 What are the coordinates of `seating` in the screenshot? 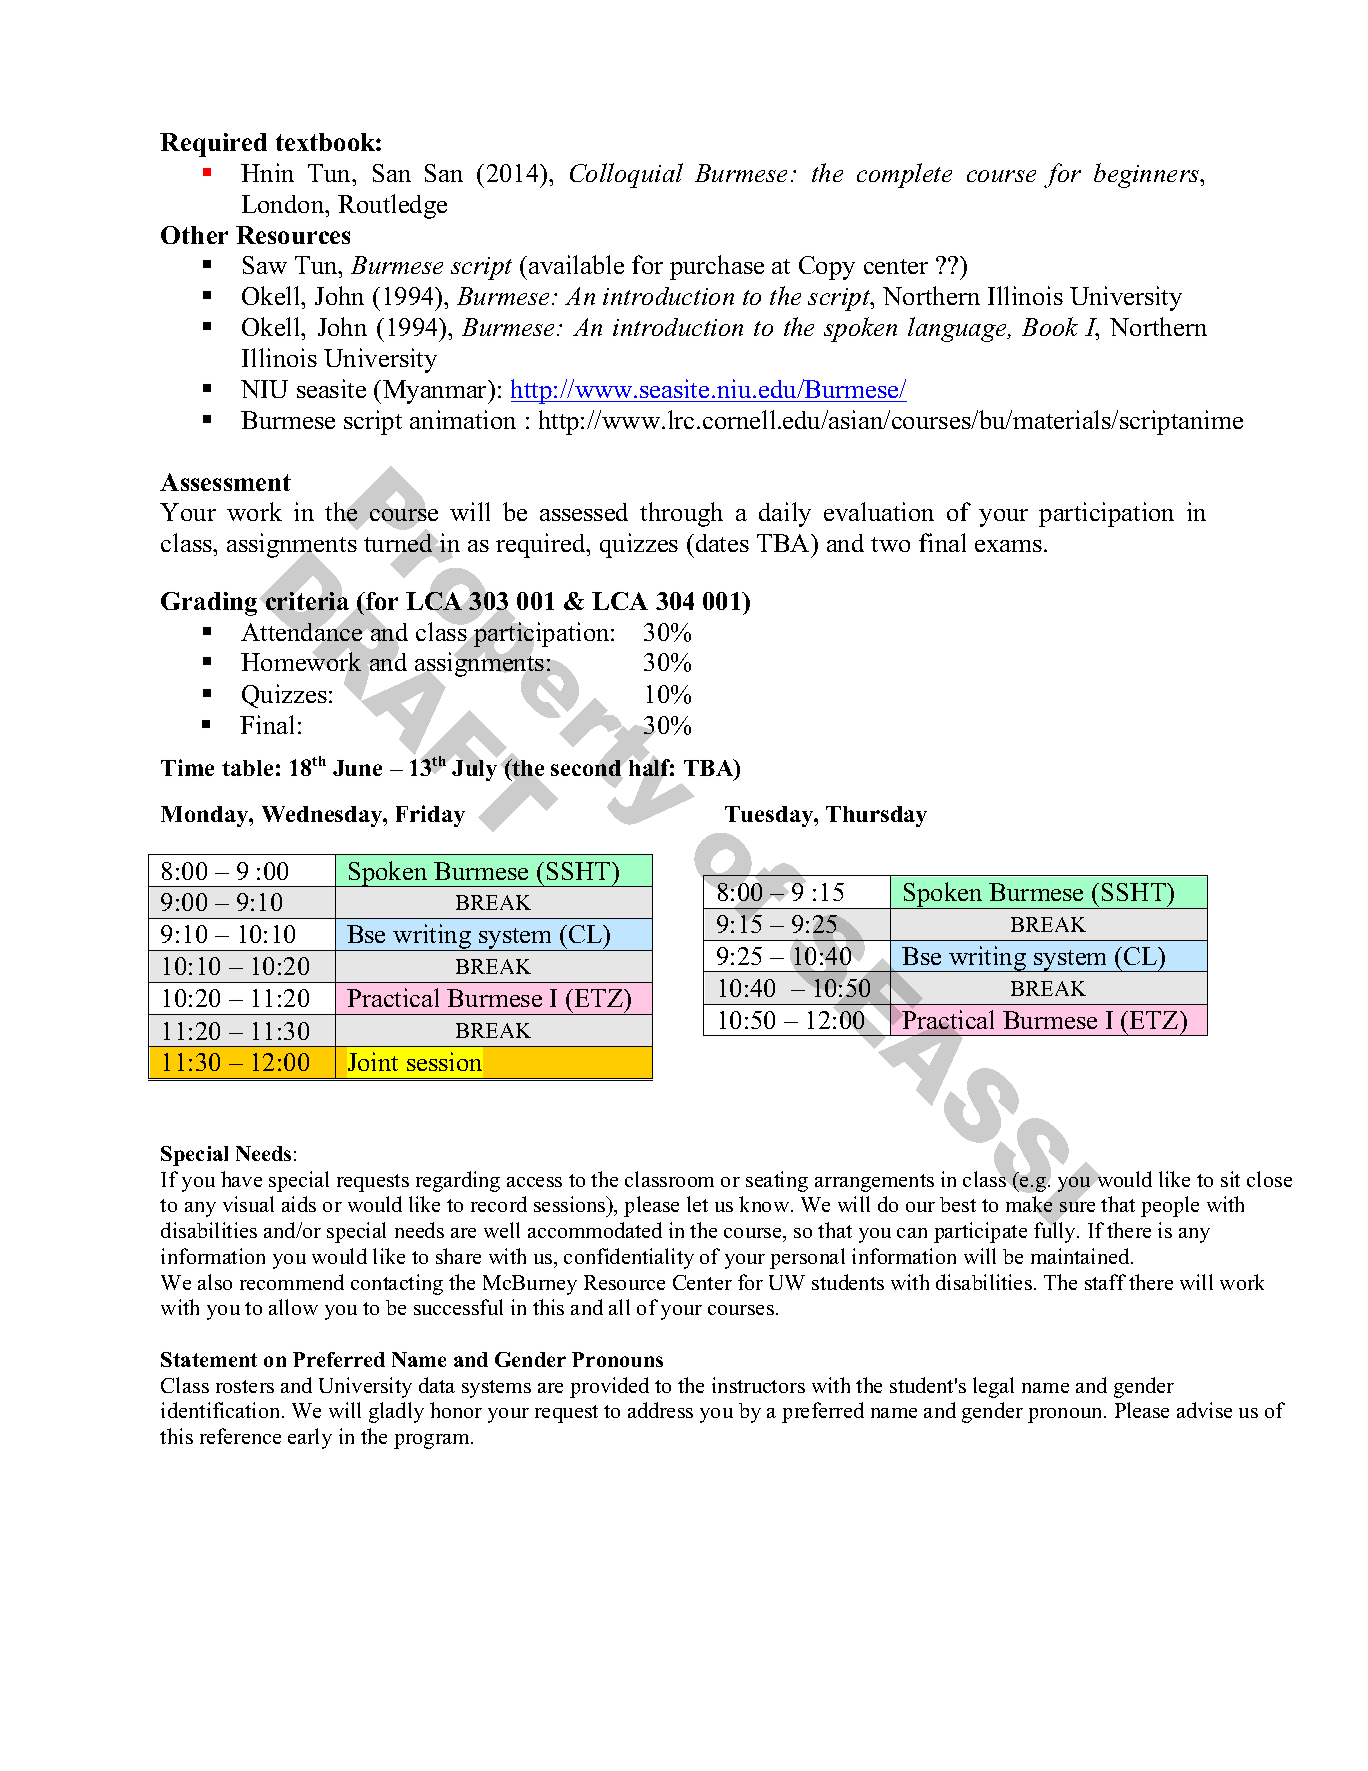 It's located at (777, 1181).
